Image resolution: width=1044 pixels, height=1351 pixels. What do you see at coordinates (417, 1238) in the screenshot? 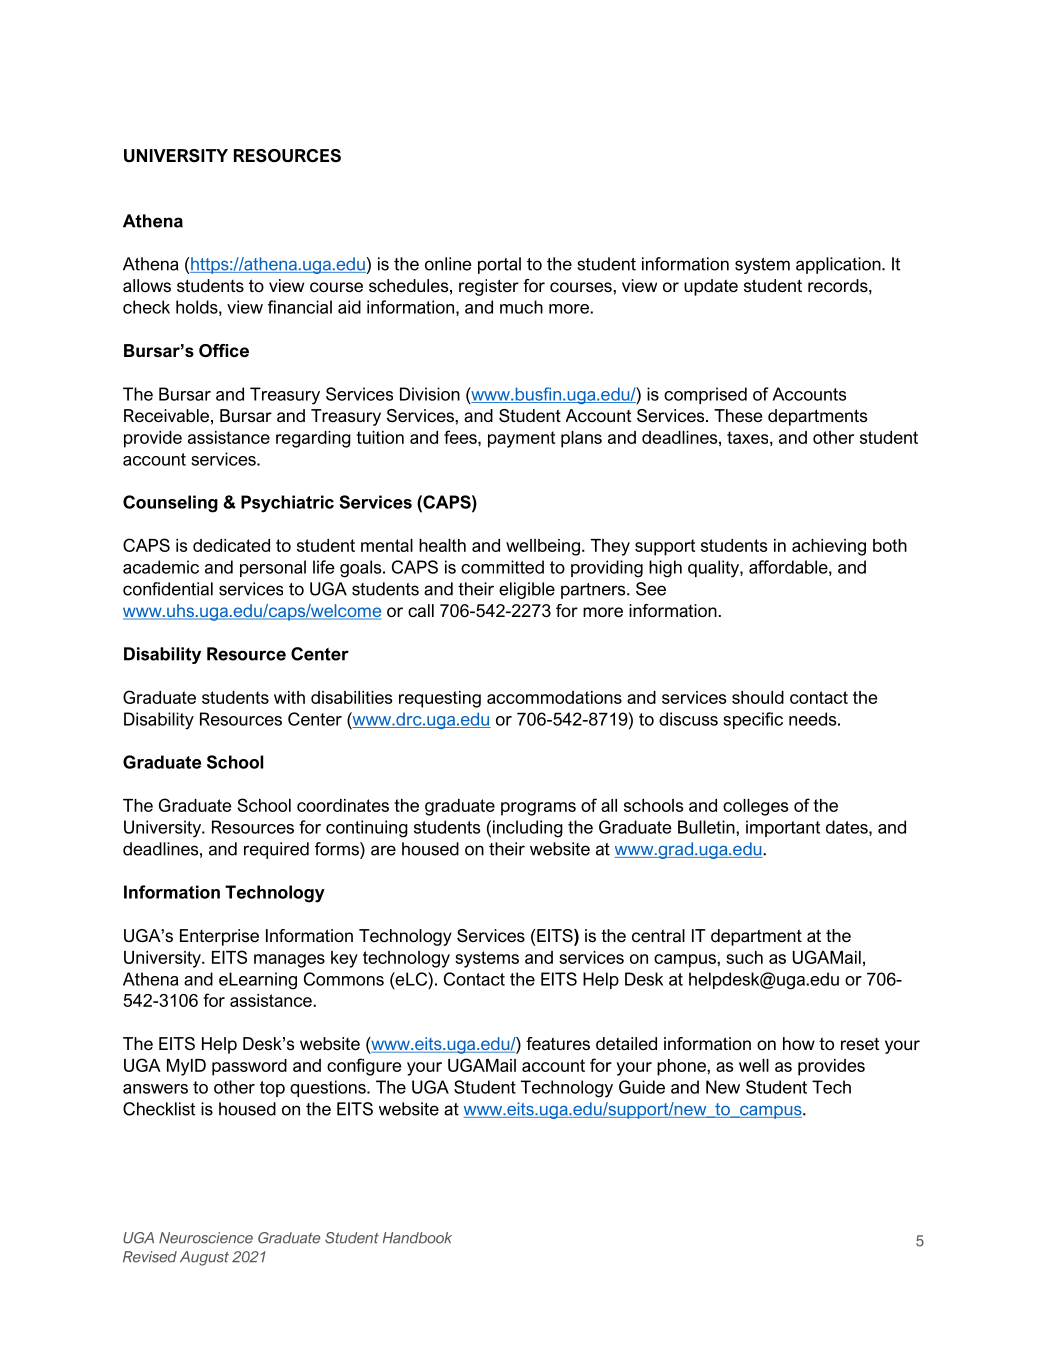
I see `Handbook` at bounding box center [417, 1238].
